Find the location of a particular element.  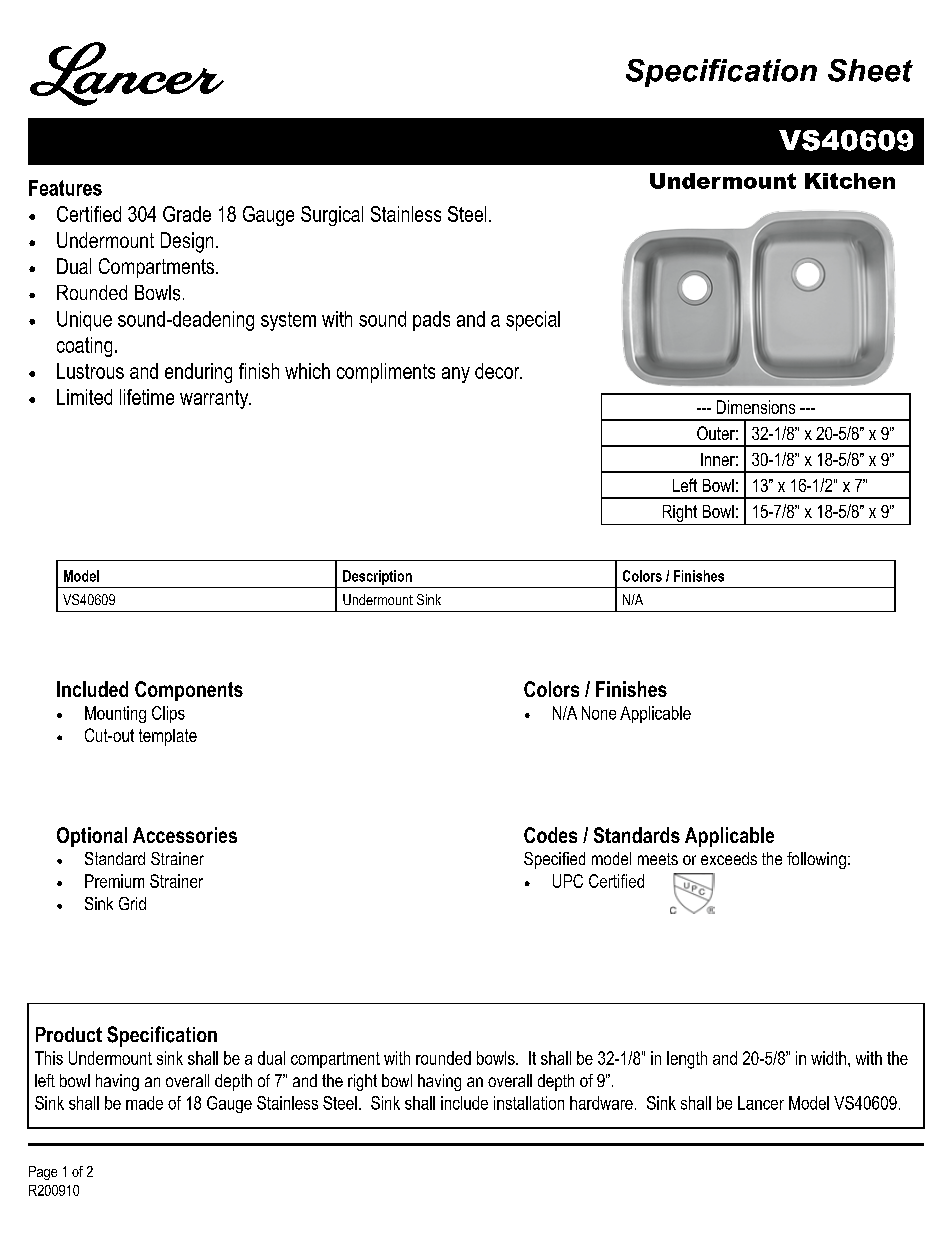

None is located at coordinates (599, 713).
